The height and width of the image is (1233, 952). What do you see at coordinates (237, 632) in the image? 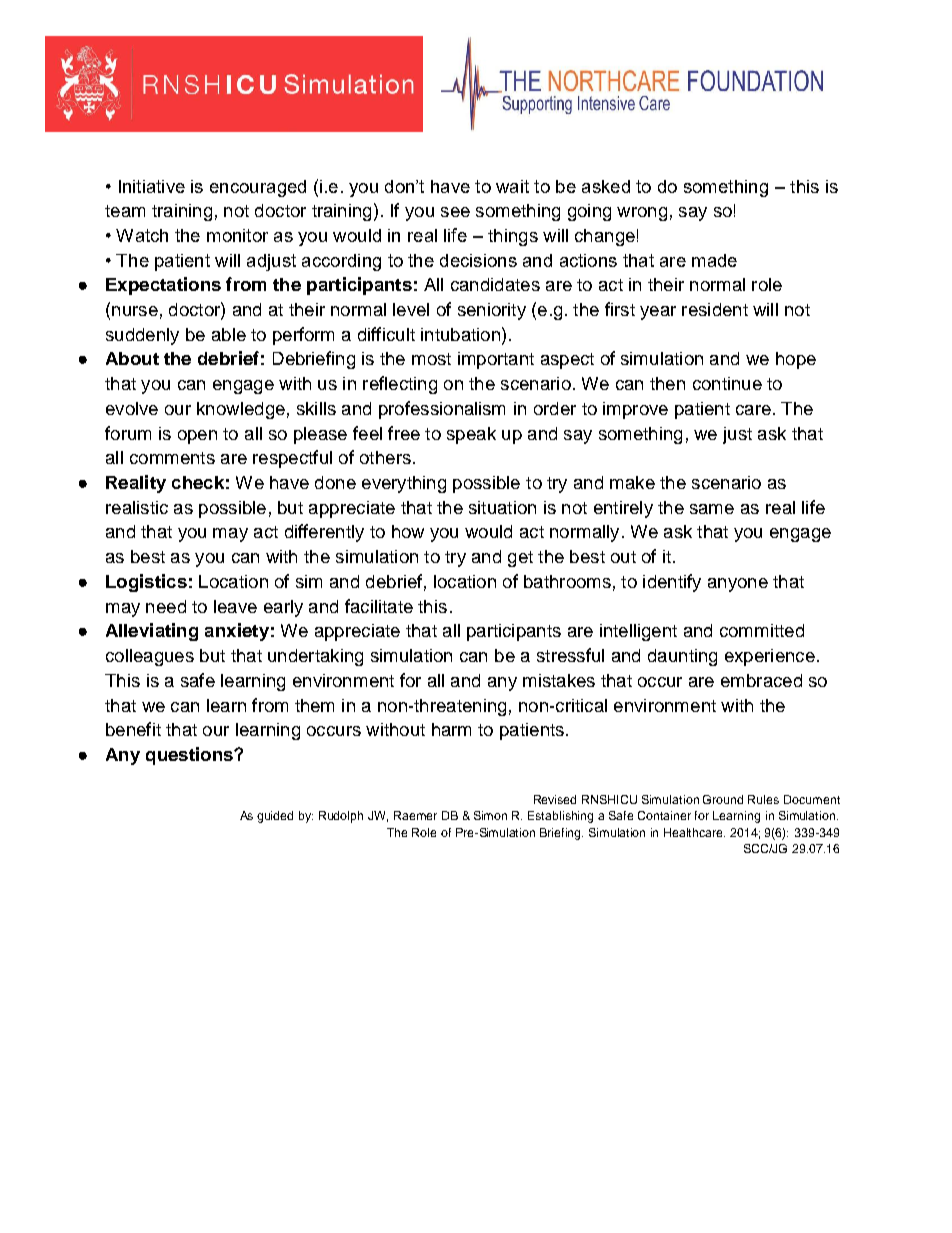
I see `anxiety` at bounding box center [237, 632].
